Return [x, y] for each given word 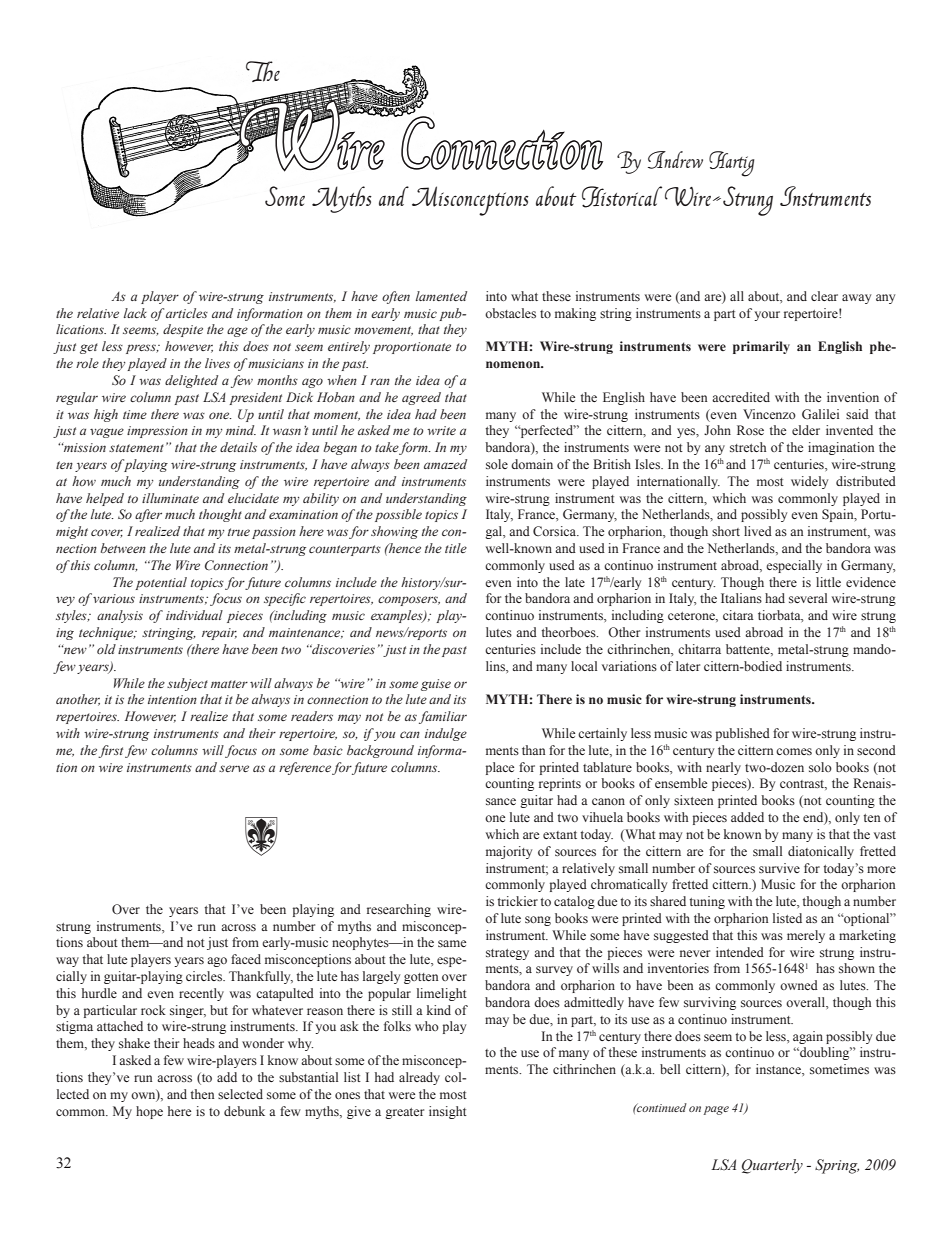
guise [436, 685]
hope [149, 1112]
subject [187, 684]
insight [448, 1112]
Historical [622, 197]
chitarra [699, 649]
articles [187, 313]
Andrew [675, 160]
